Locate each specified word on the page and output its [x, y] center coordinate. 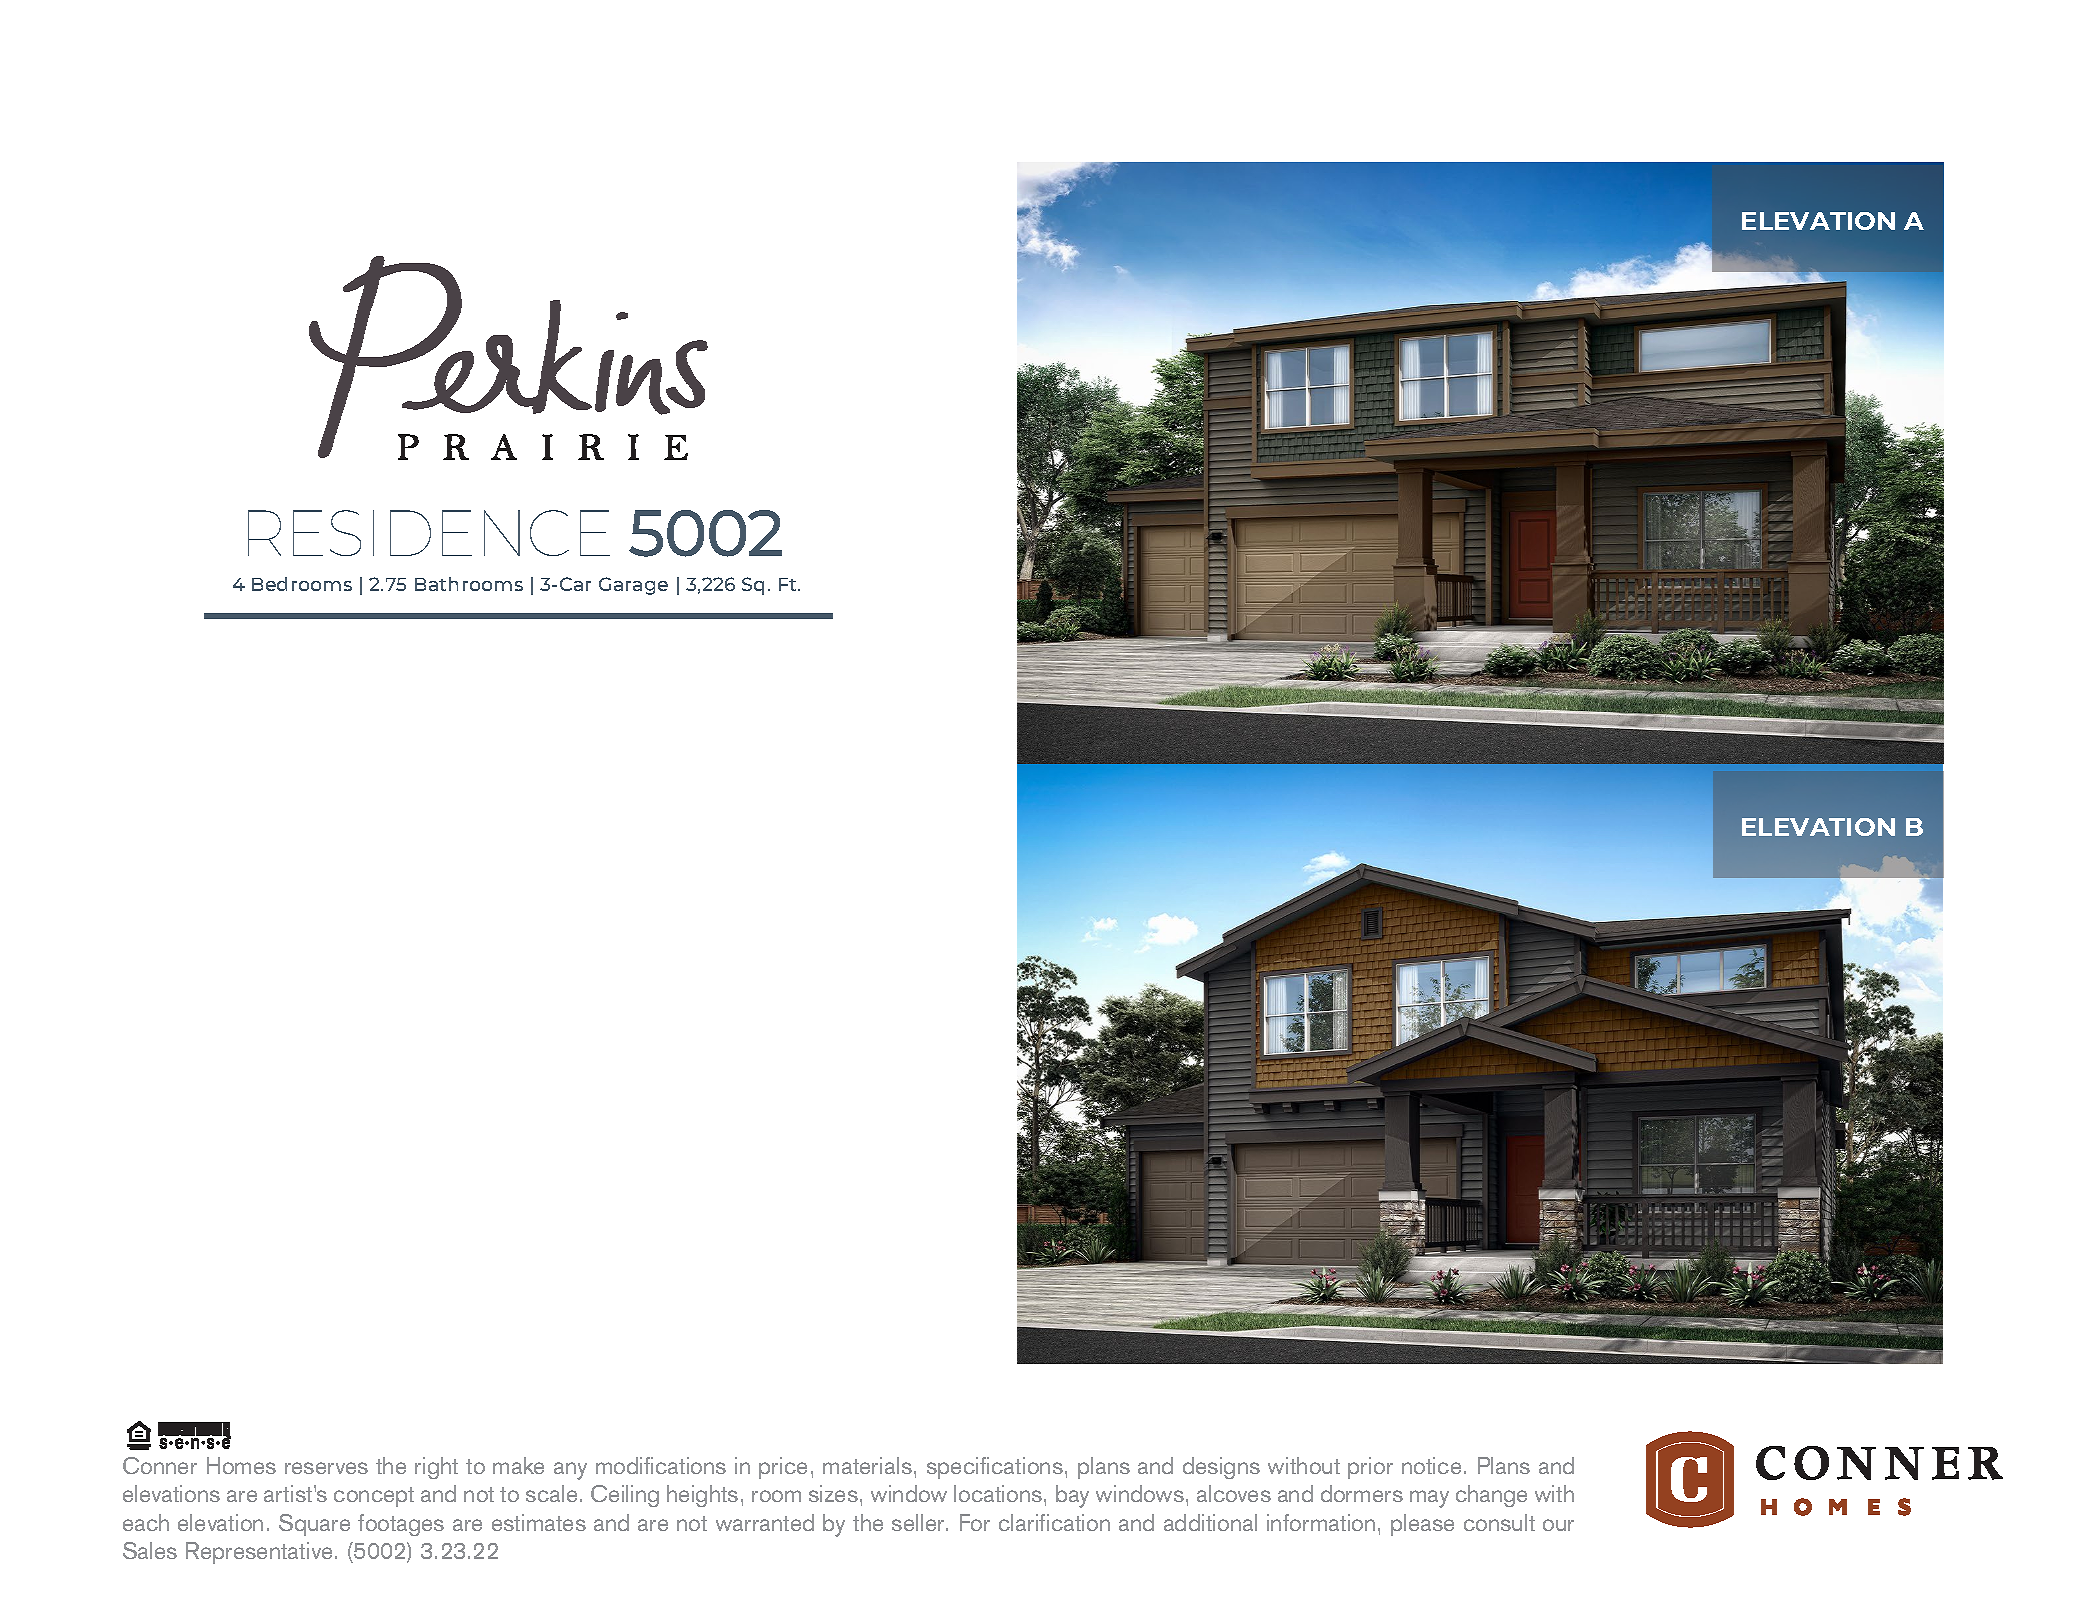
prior [1370, 1468]
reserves [326, 1468]
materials [867, 1465]
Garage [633, 586]
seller [919, 1522]
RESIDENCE [429, 533]
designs [1221, 1468]
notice [1431, 1465]
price [783, 1468]
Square [314, 1525]
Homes [241, 1465]
